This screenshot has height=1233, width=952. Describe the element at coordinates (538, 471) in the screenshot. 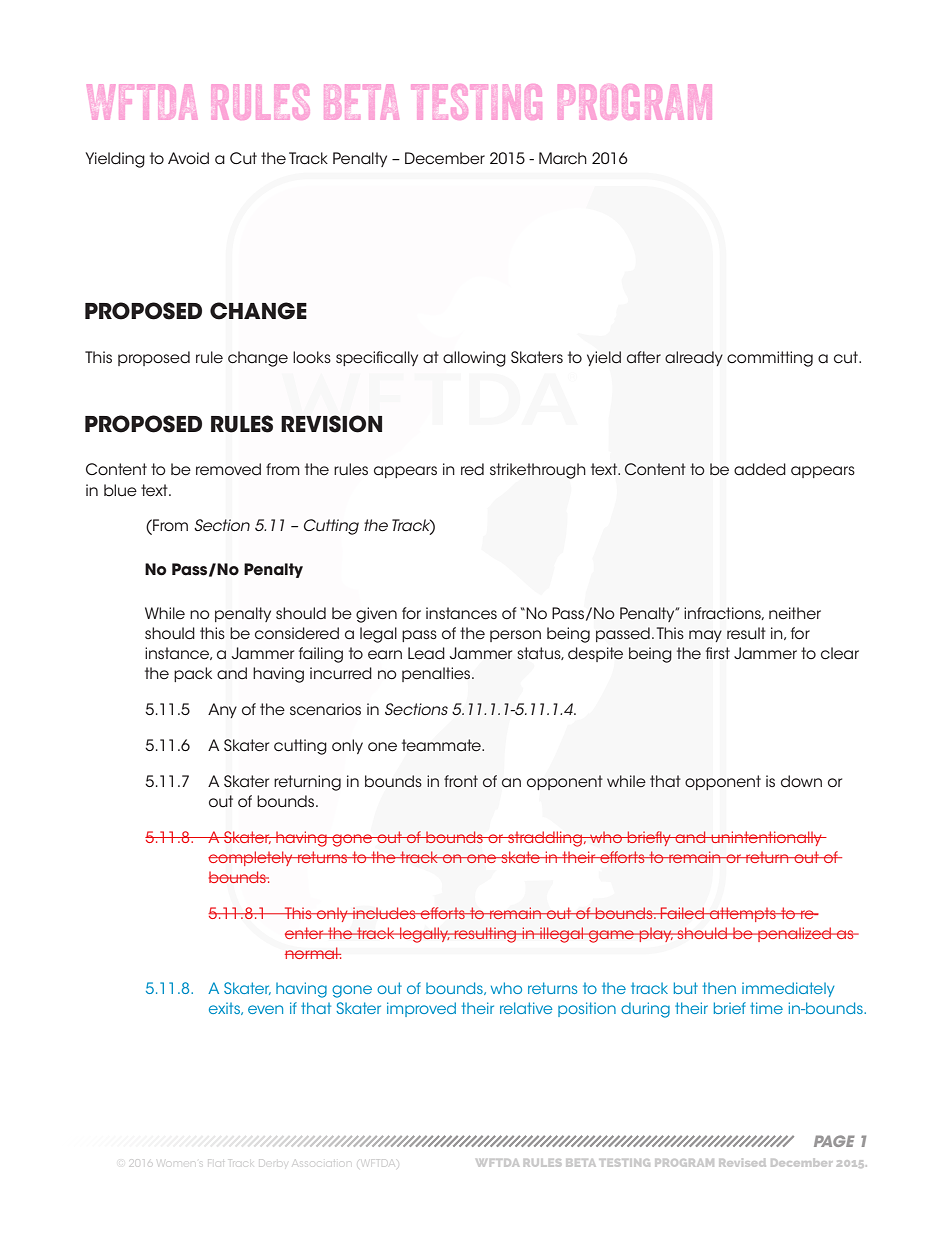

I see `strikethrough` at that location.
